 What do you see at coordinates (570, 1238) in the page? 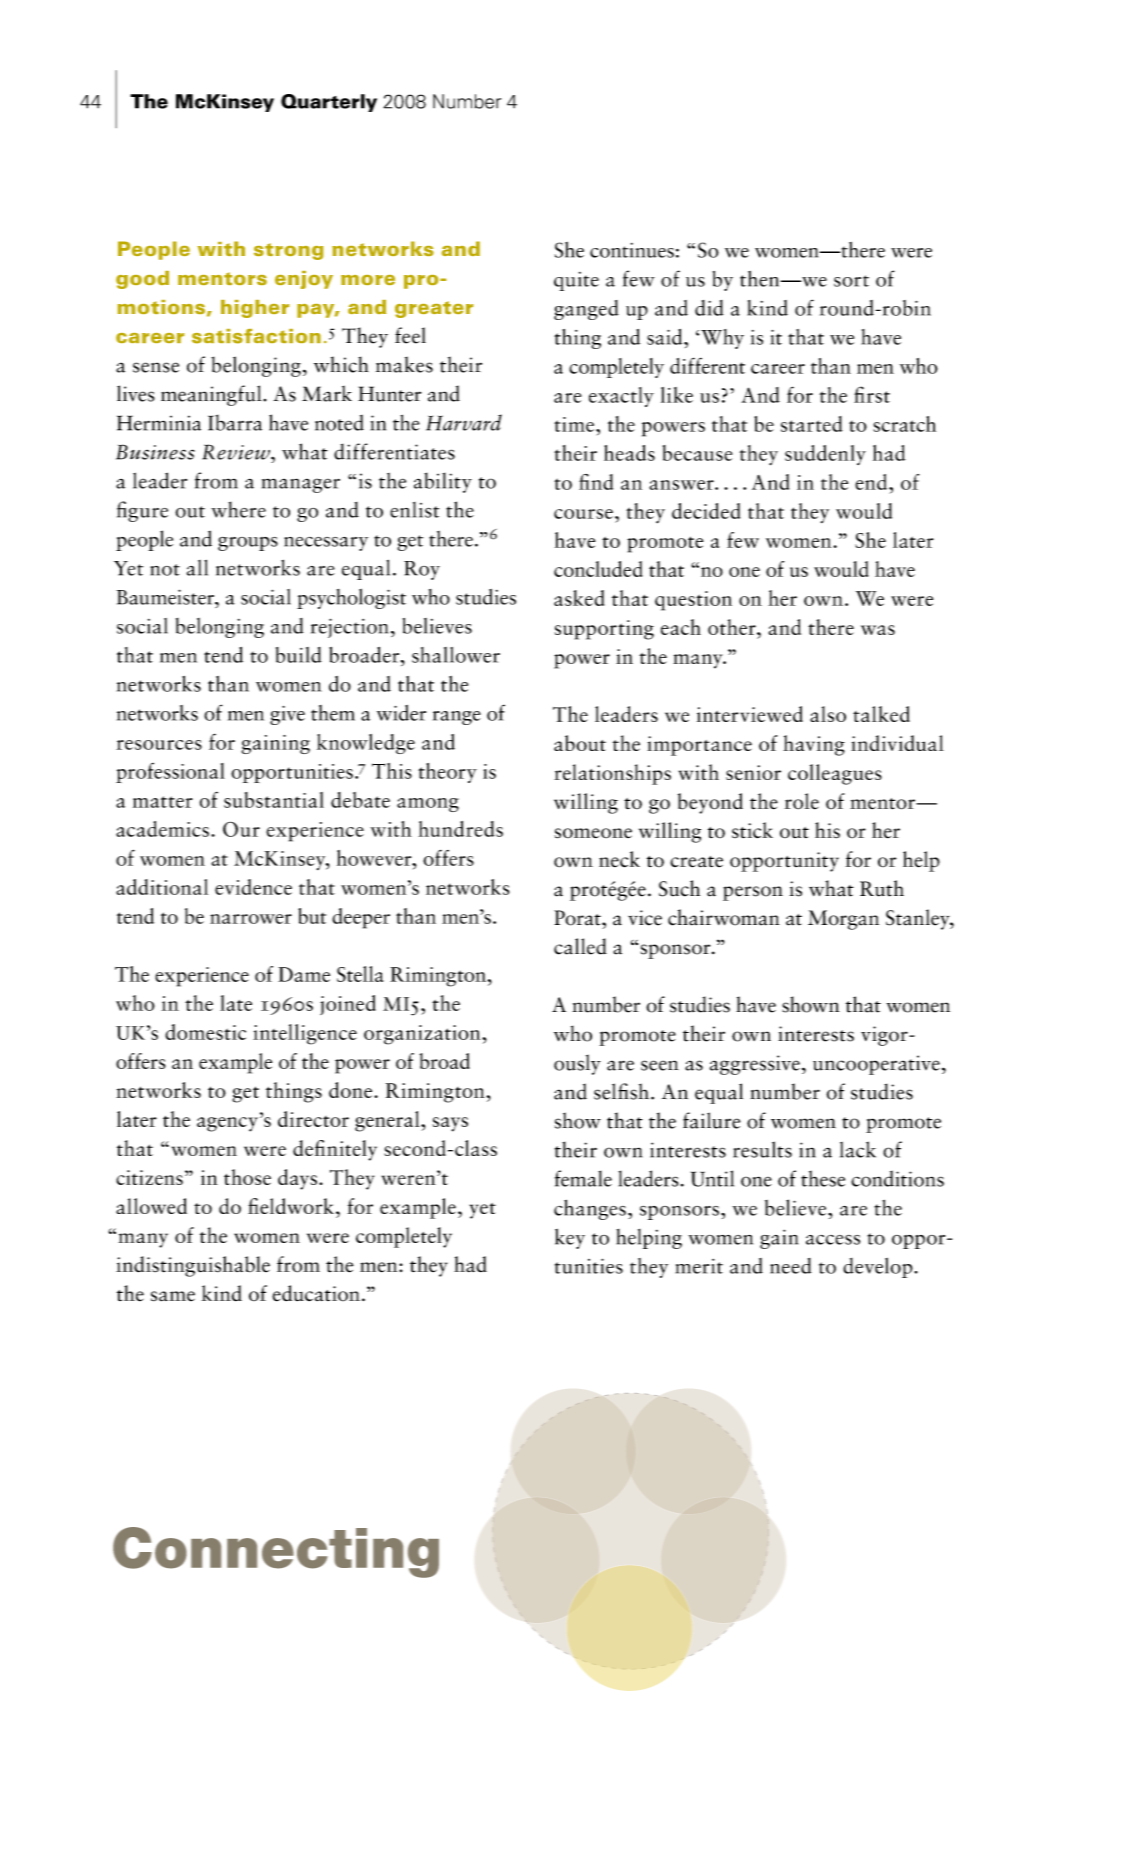
I see `key` at bounding box center [570, 1238].
